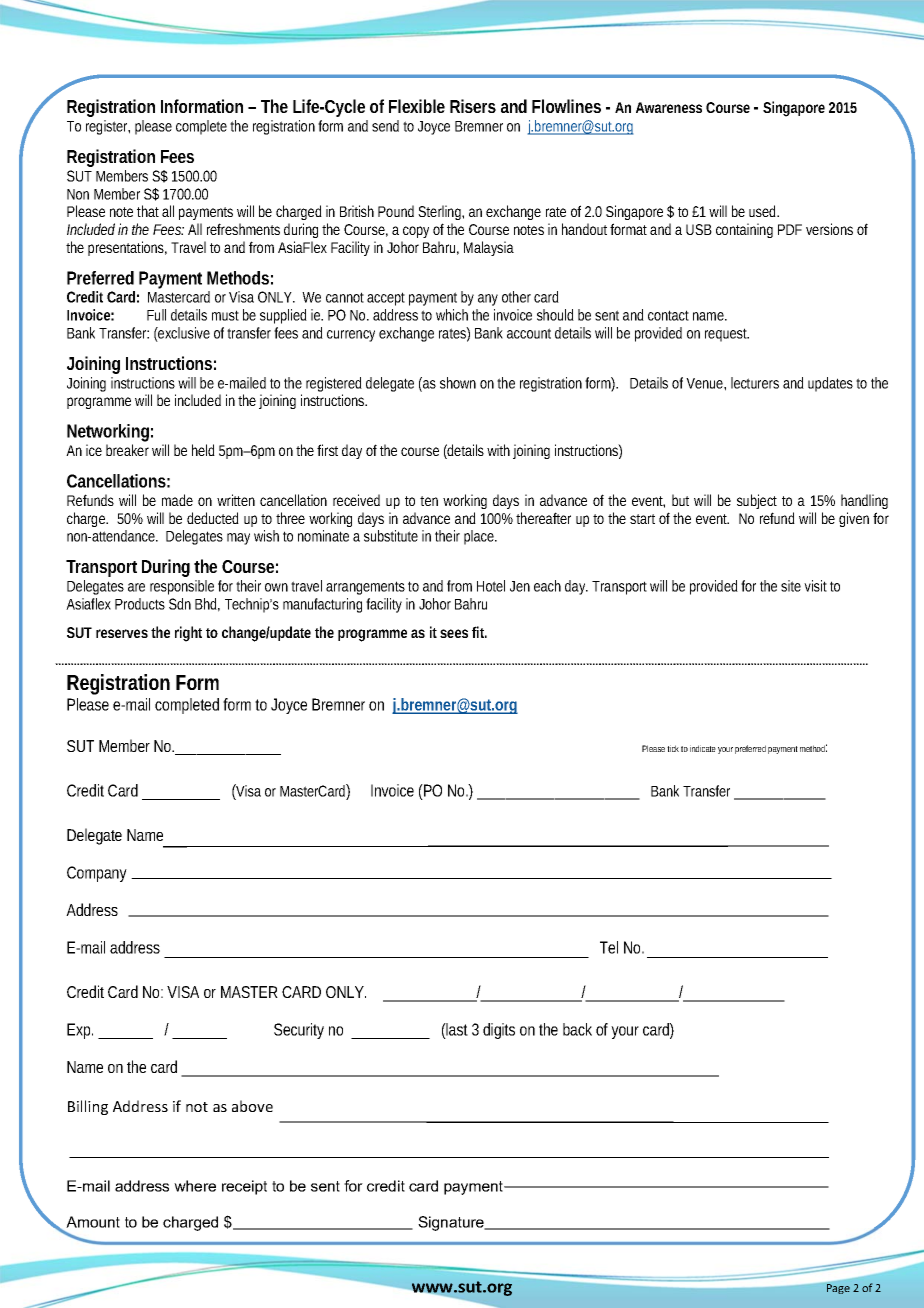  What do you see at coordinates (491, 586) in the document?
I see `Hotel` at bounding box center [491, 586].
